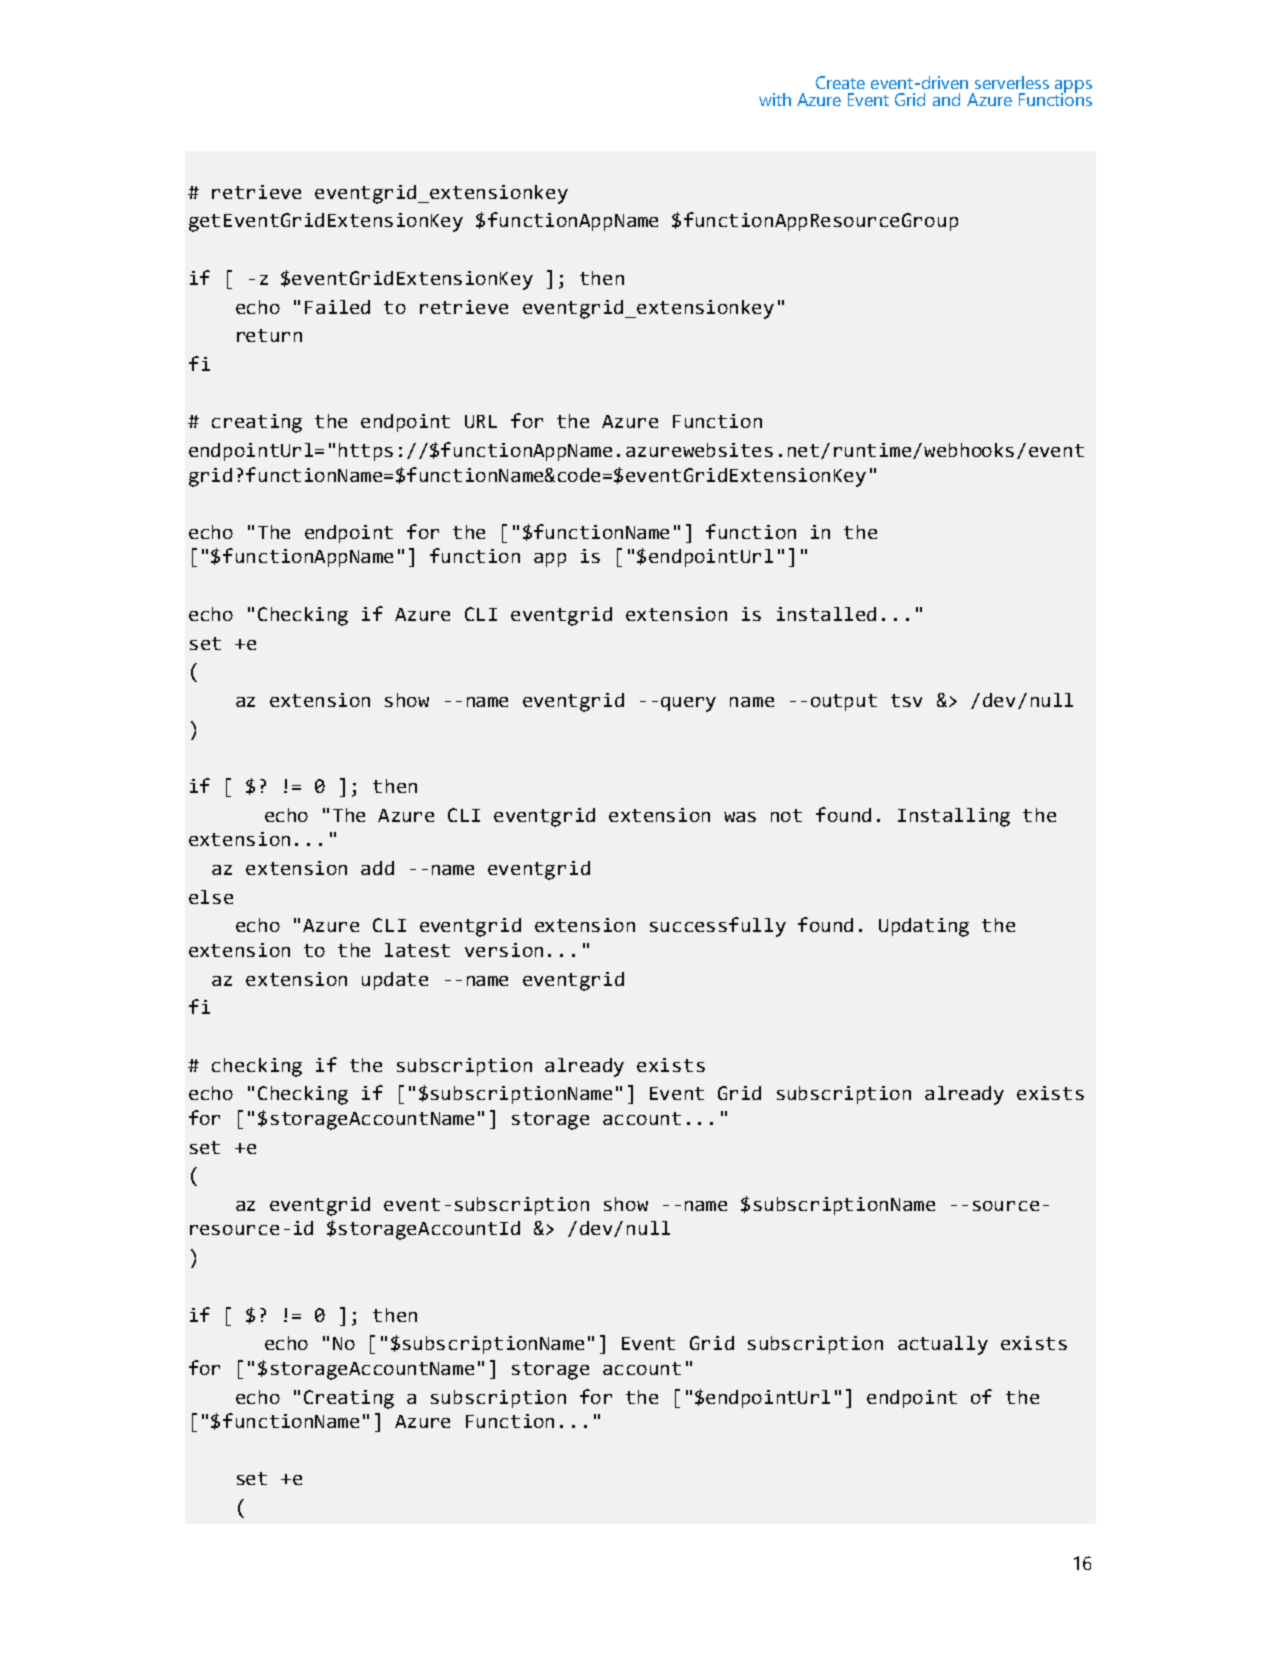 Image resolution: width=1281 pixels, height=1658 pixels. What do you see at coordinates (826, 614) in the screenshot?
I see `installed` at bounding box center [826, 614].
